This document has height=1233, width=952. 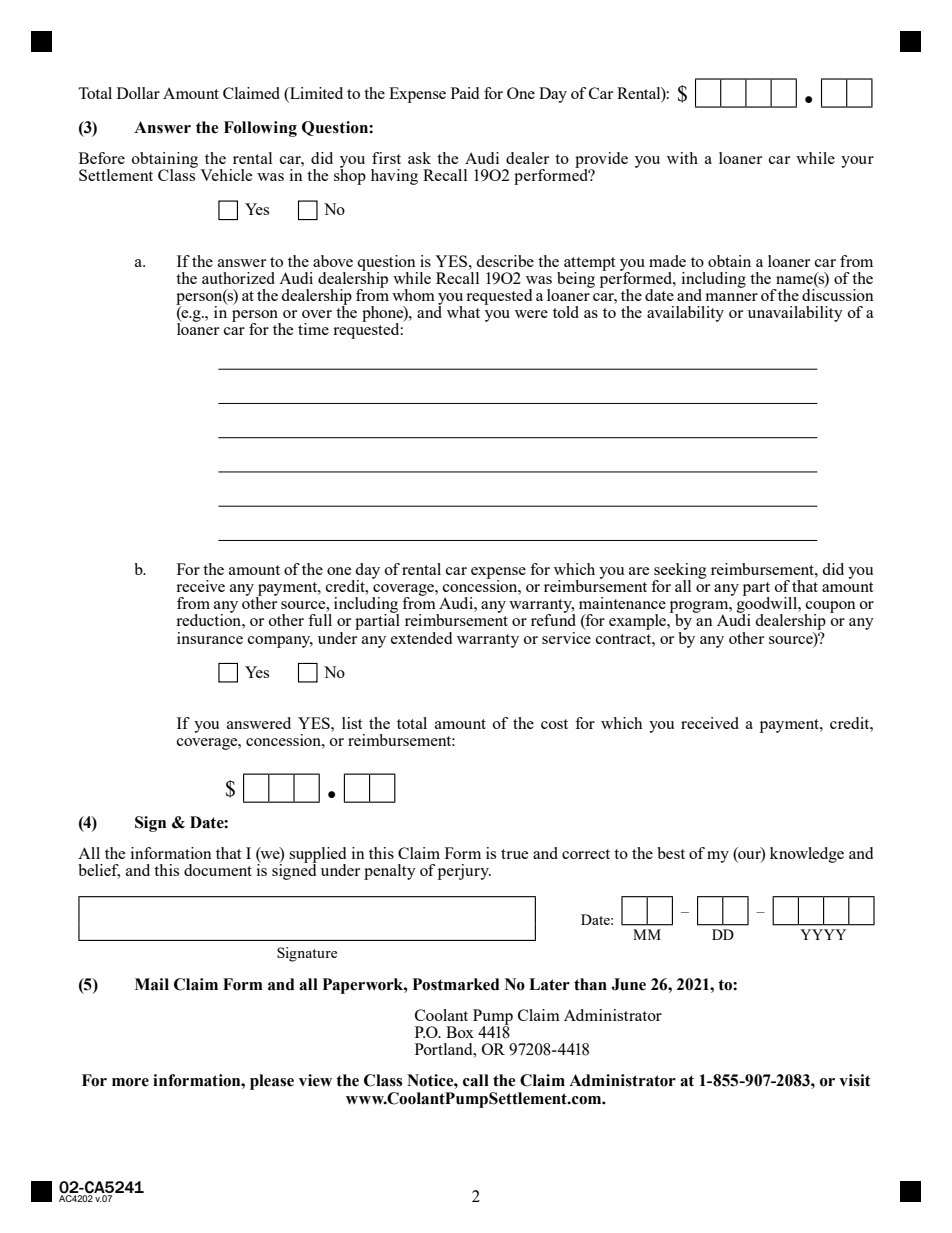 I want to click on with, so click(x=682, y=158).
